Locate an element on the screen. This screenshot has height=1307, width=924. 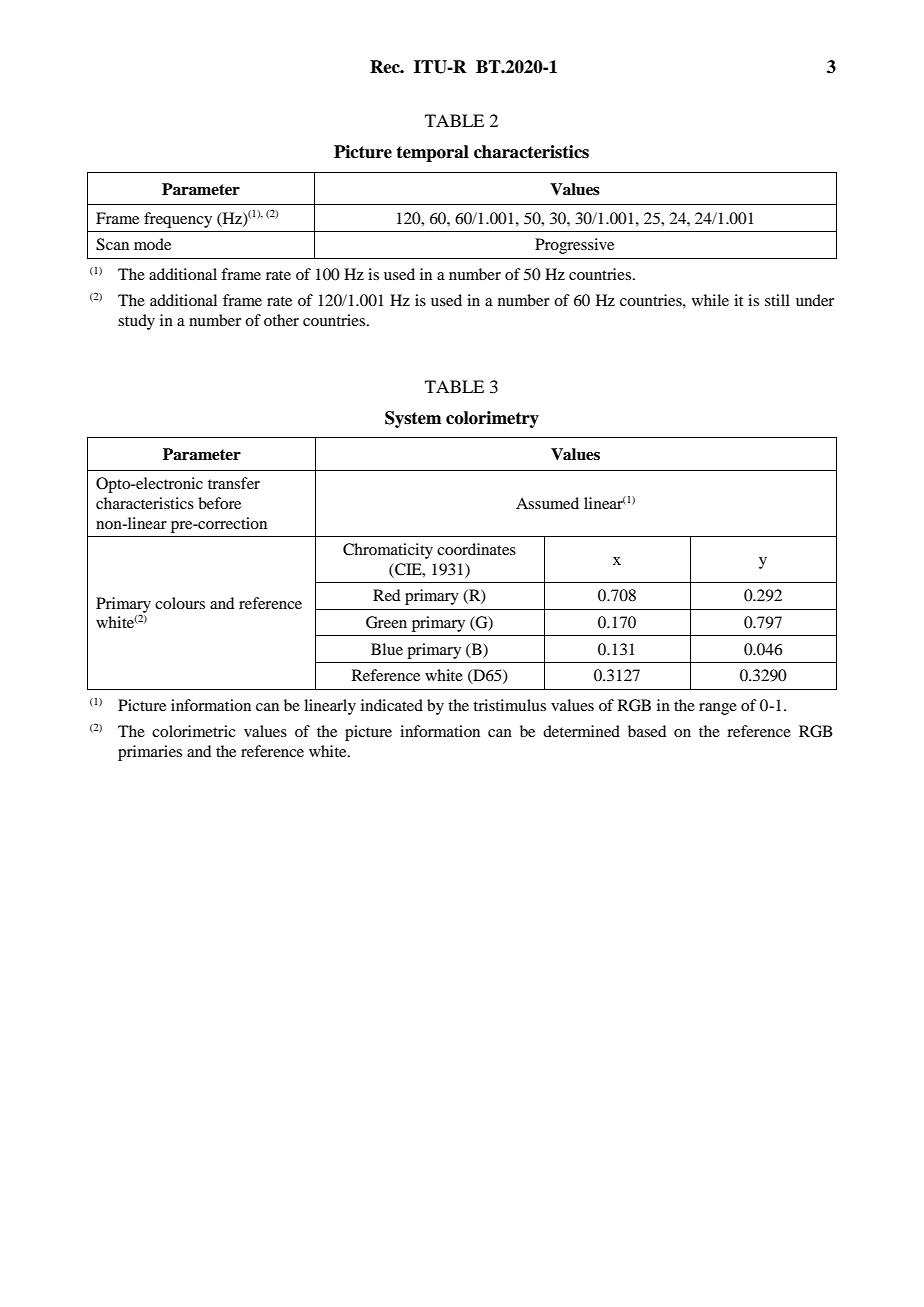
colorimetric is located at coordinates (193, 731).
